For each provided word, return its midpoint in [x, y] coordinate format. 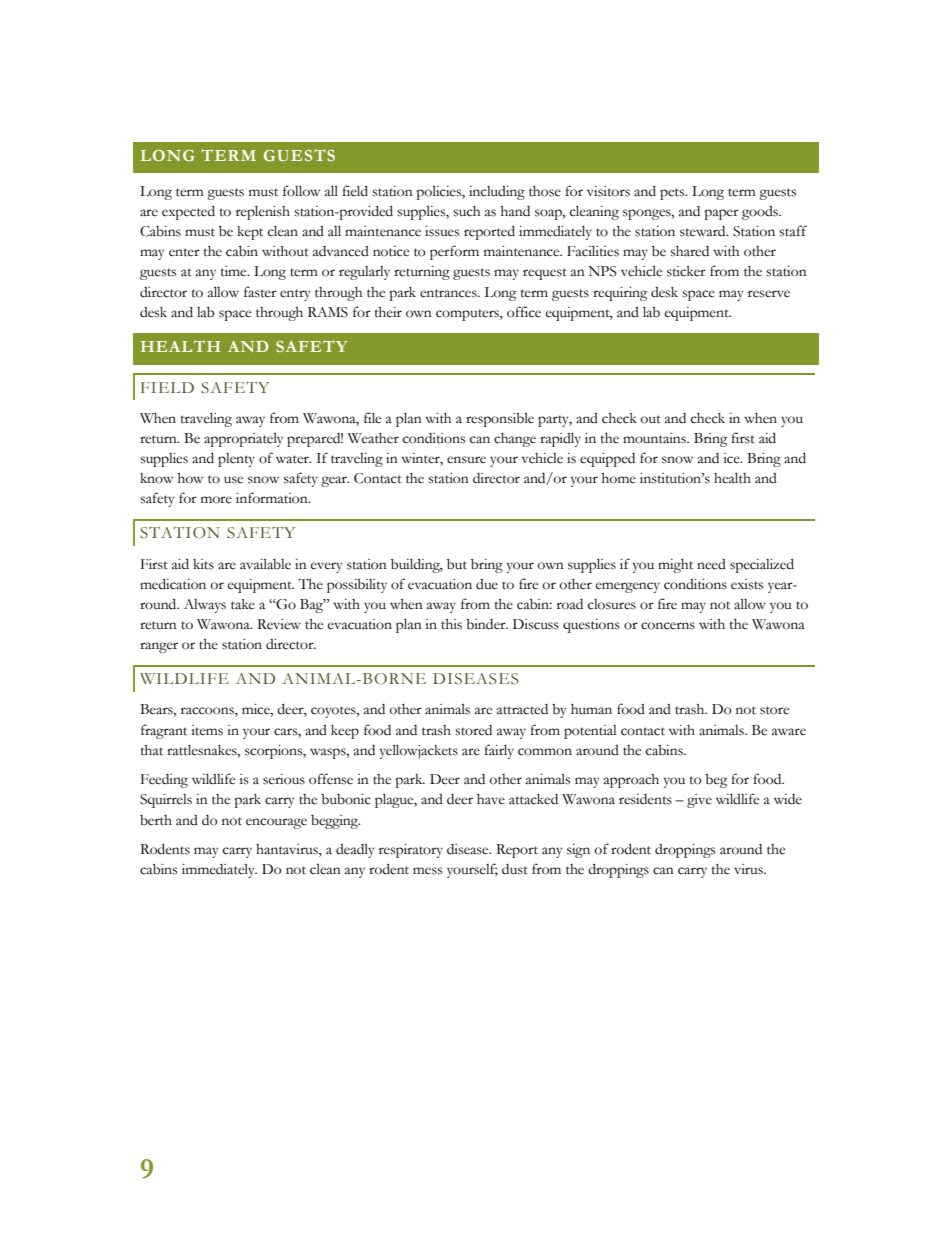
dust [515, 869]
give [699, 801]
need [711, 564]
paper [721, 214]
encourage [276, 823]
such [466, 211]
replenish [263, 212]
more [216, 500]
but [457, 564]
